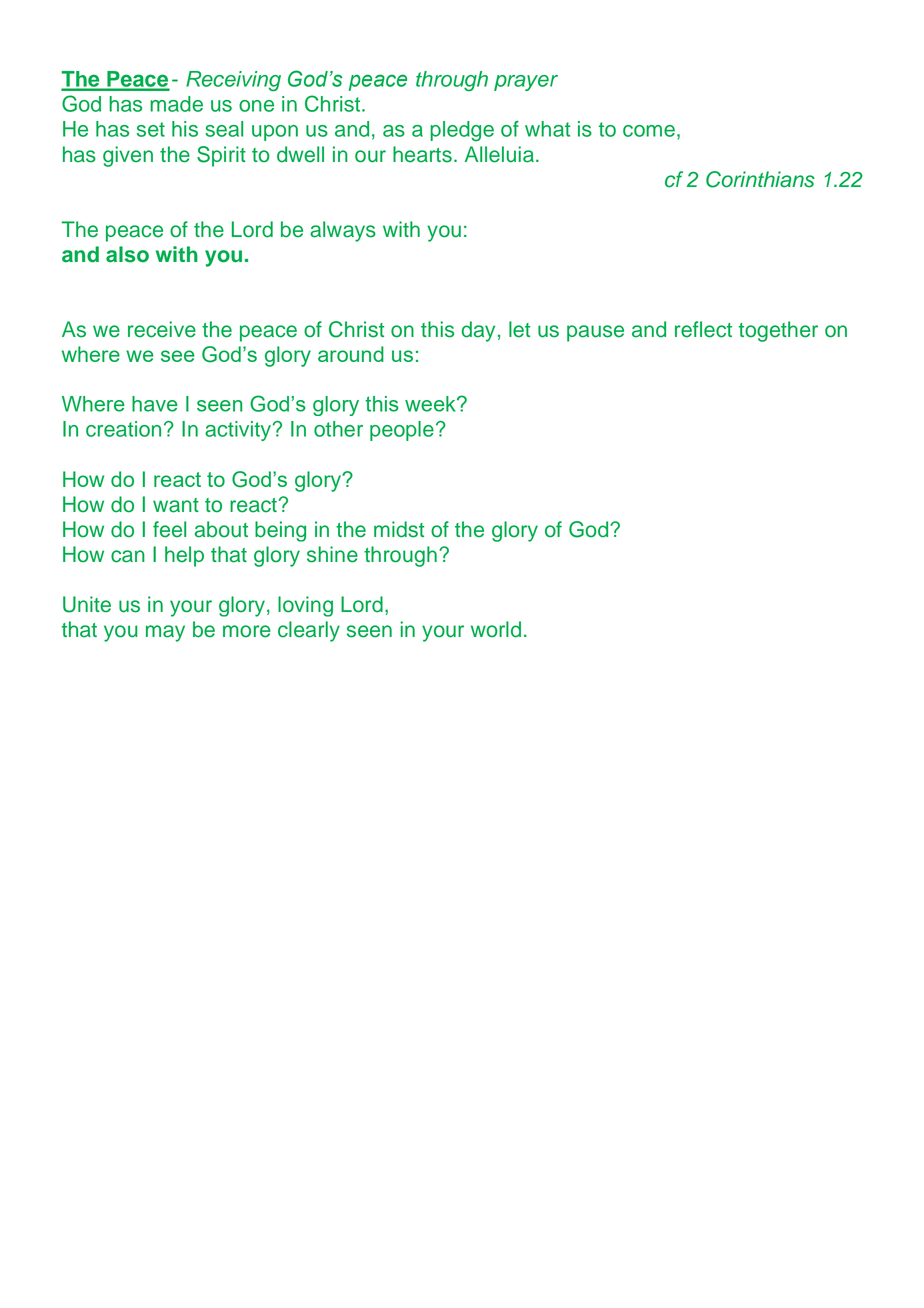 This screenshot has width=924, height=1308. Describe the element at coordinates (402, 431) in the screenshot. I see `people` at that location.
